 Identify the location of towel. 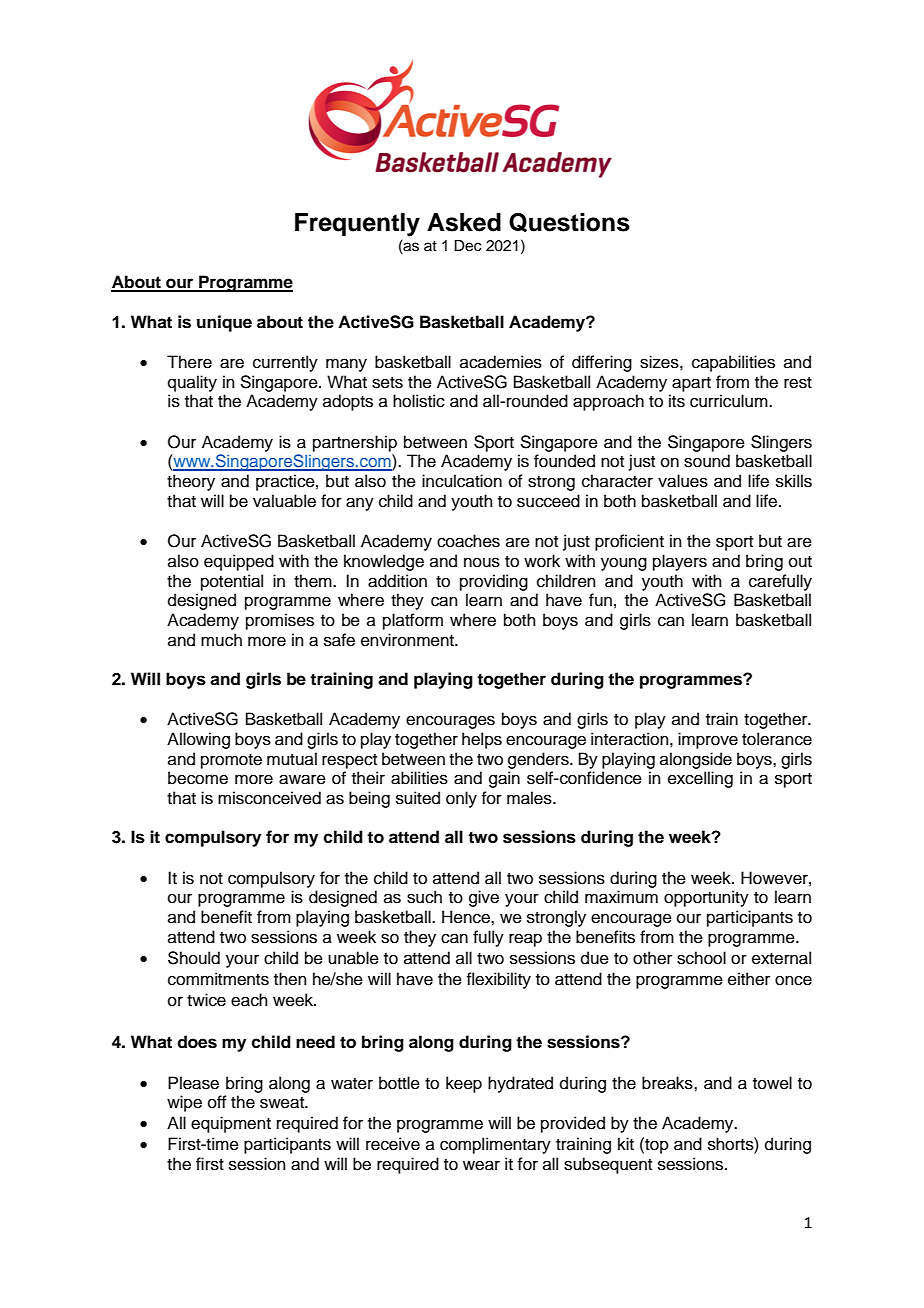
(772, 1083).
